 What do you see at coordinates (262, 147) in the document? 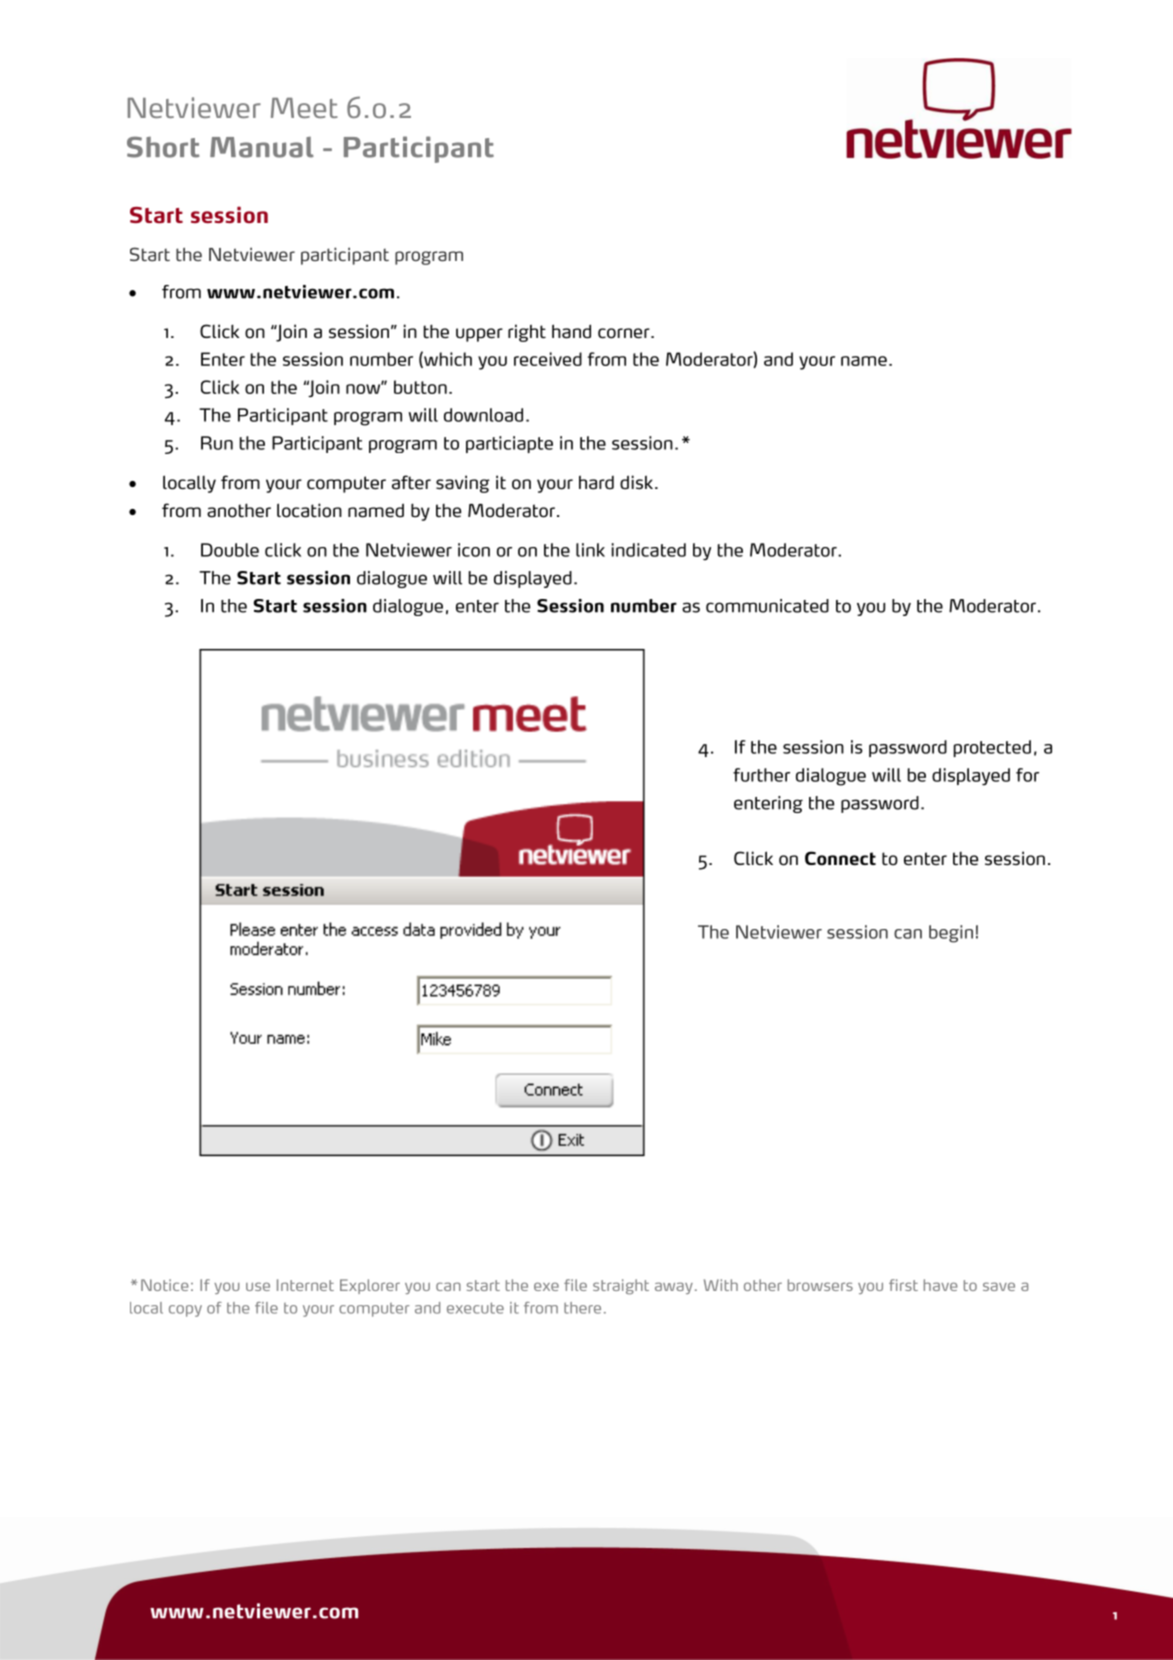
I see `Manual` at bounding box center [262, 147].
